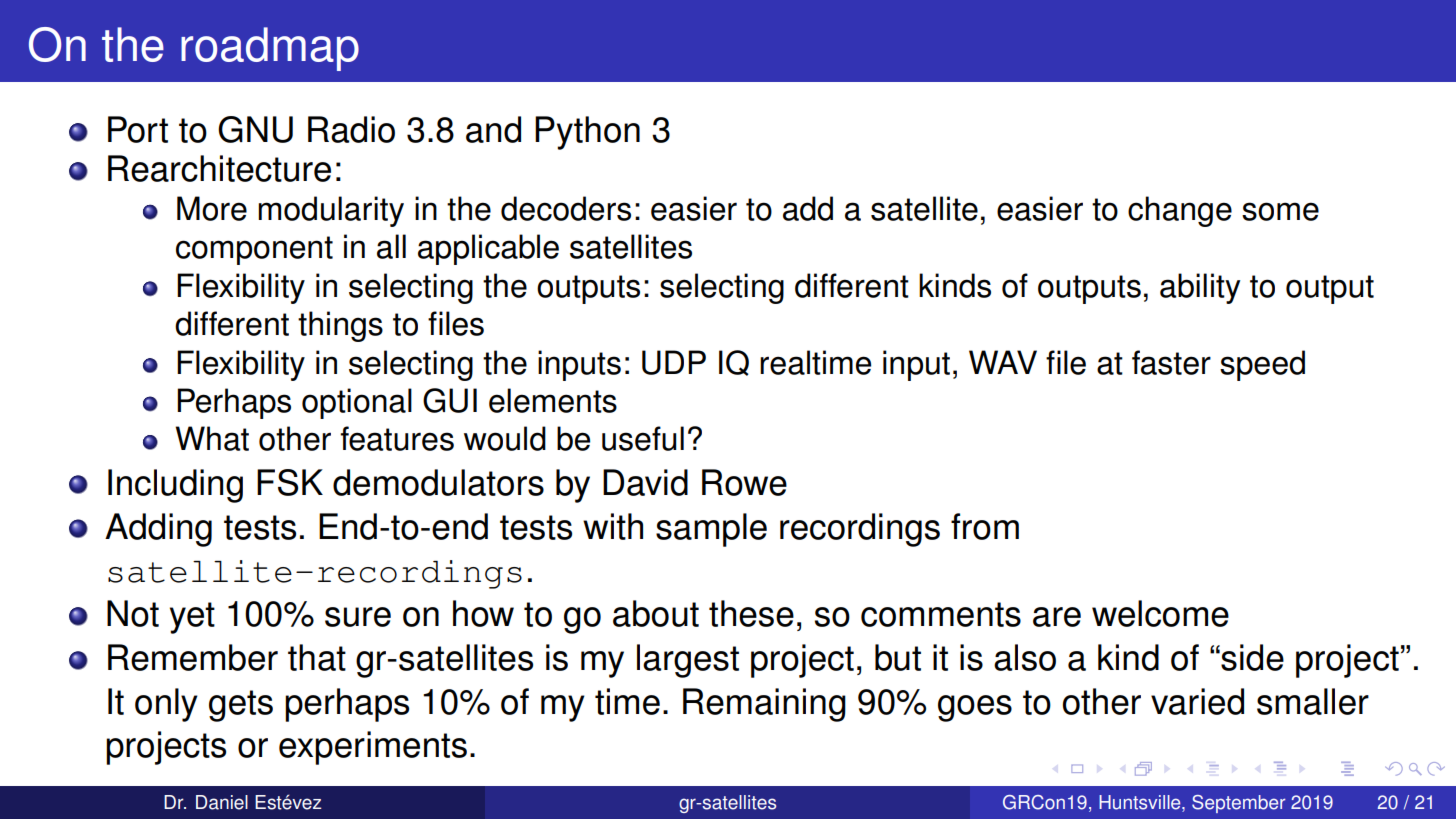  What do you see at coordinates (340, 326) in the document?
I see `things` at bounding box center [340, 326].
